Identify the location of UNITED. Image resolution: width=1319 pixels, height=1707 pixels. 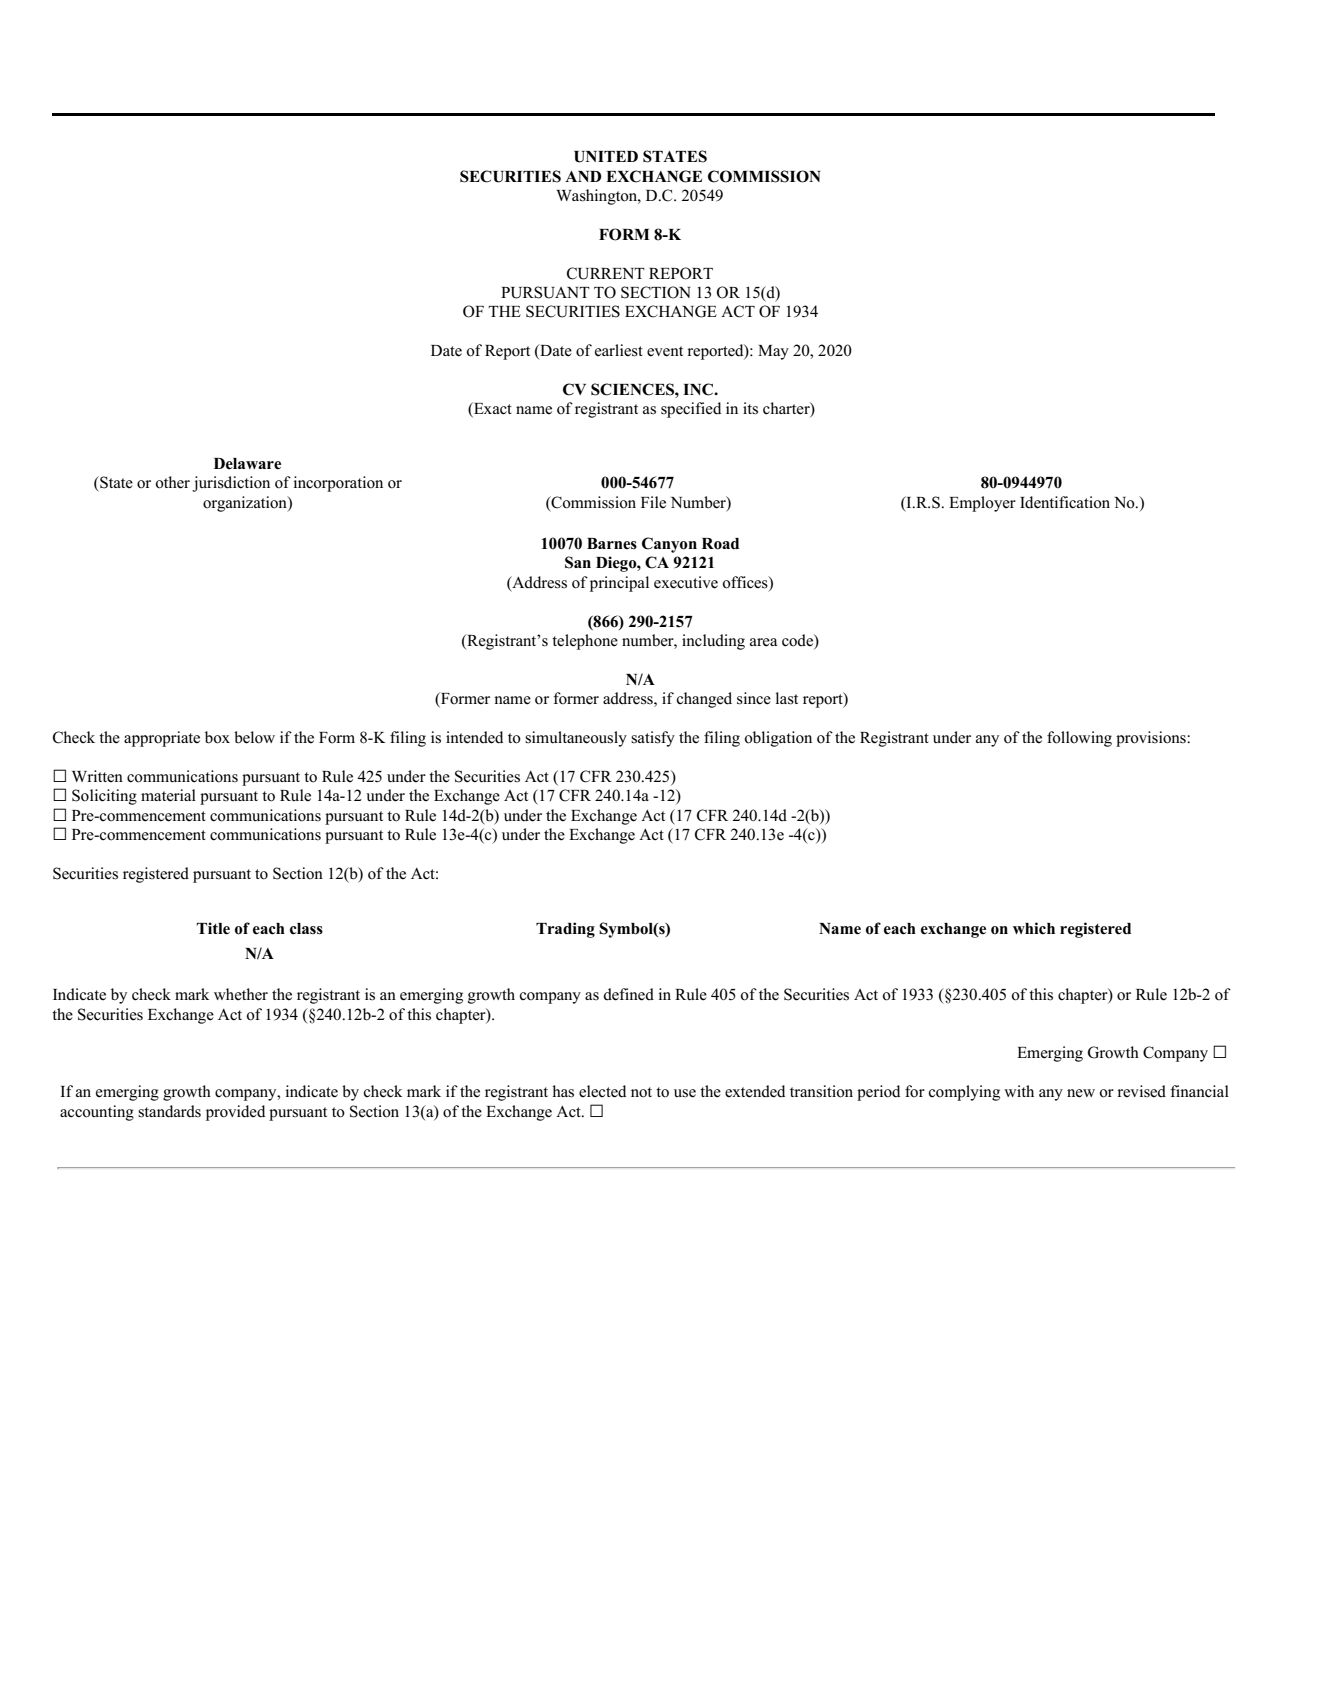
(606, 157).
